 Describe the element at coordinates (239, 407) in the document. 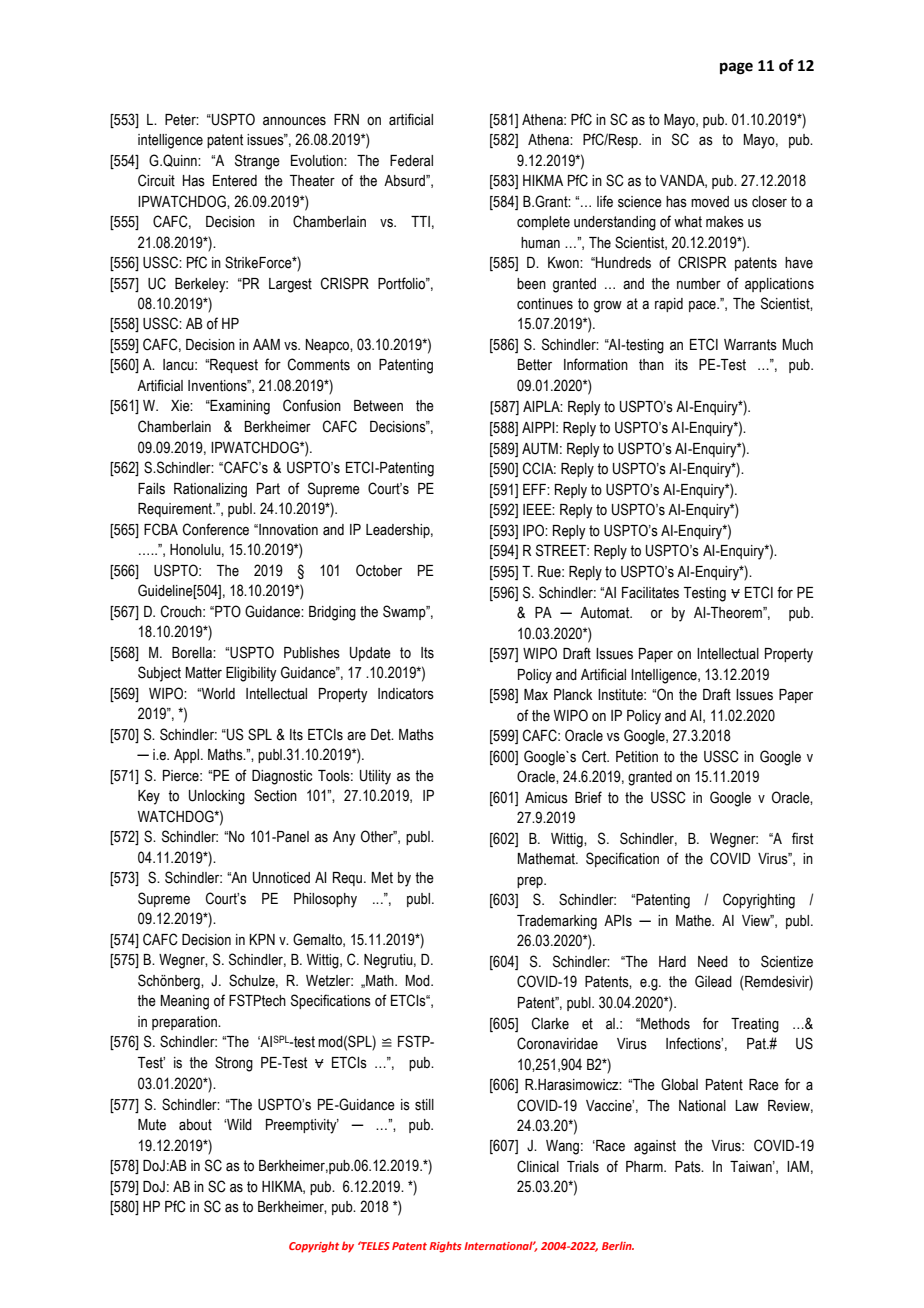

I see `Examining` at that location.
